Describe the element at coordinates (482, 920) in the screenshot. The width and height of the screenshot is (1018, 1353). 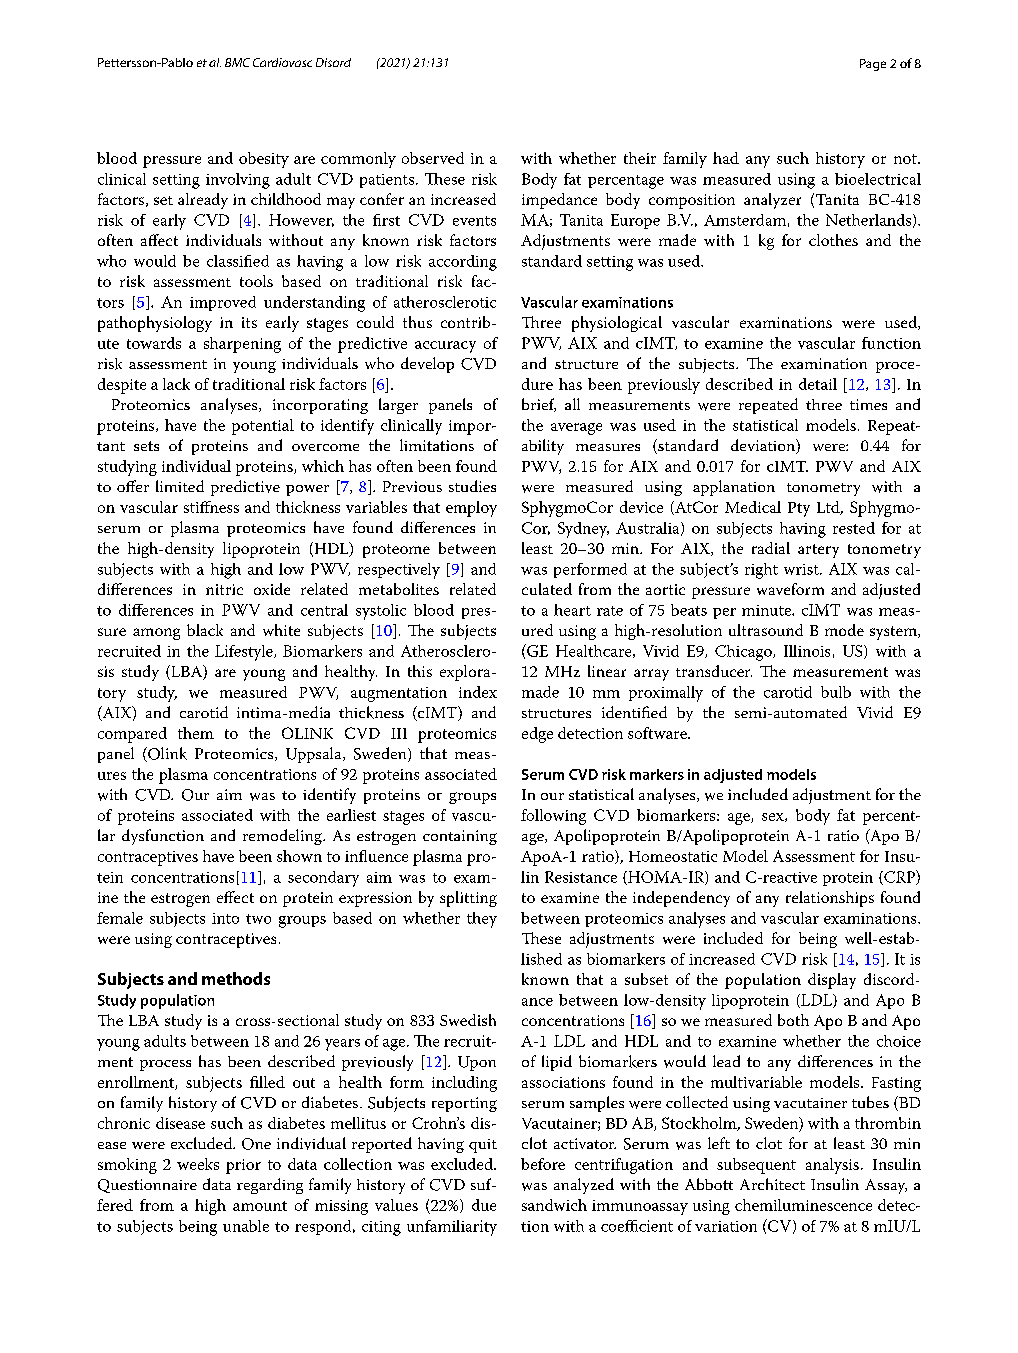
I see `they` at that location.
